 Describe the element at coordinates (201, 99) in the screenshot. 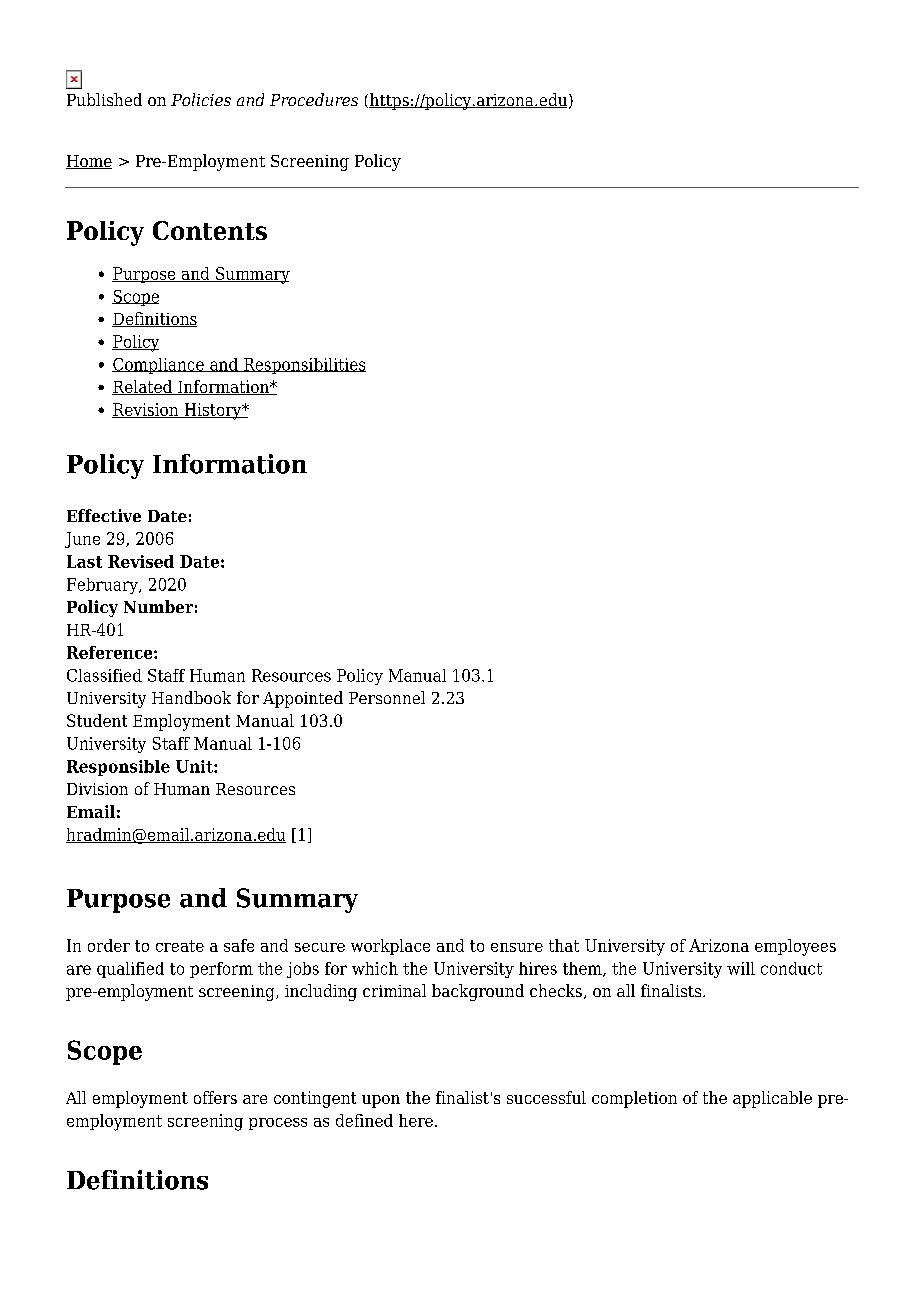

I see `Policies` at that location.
